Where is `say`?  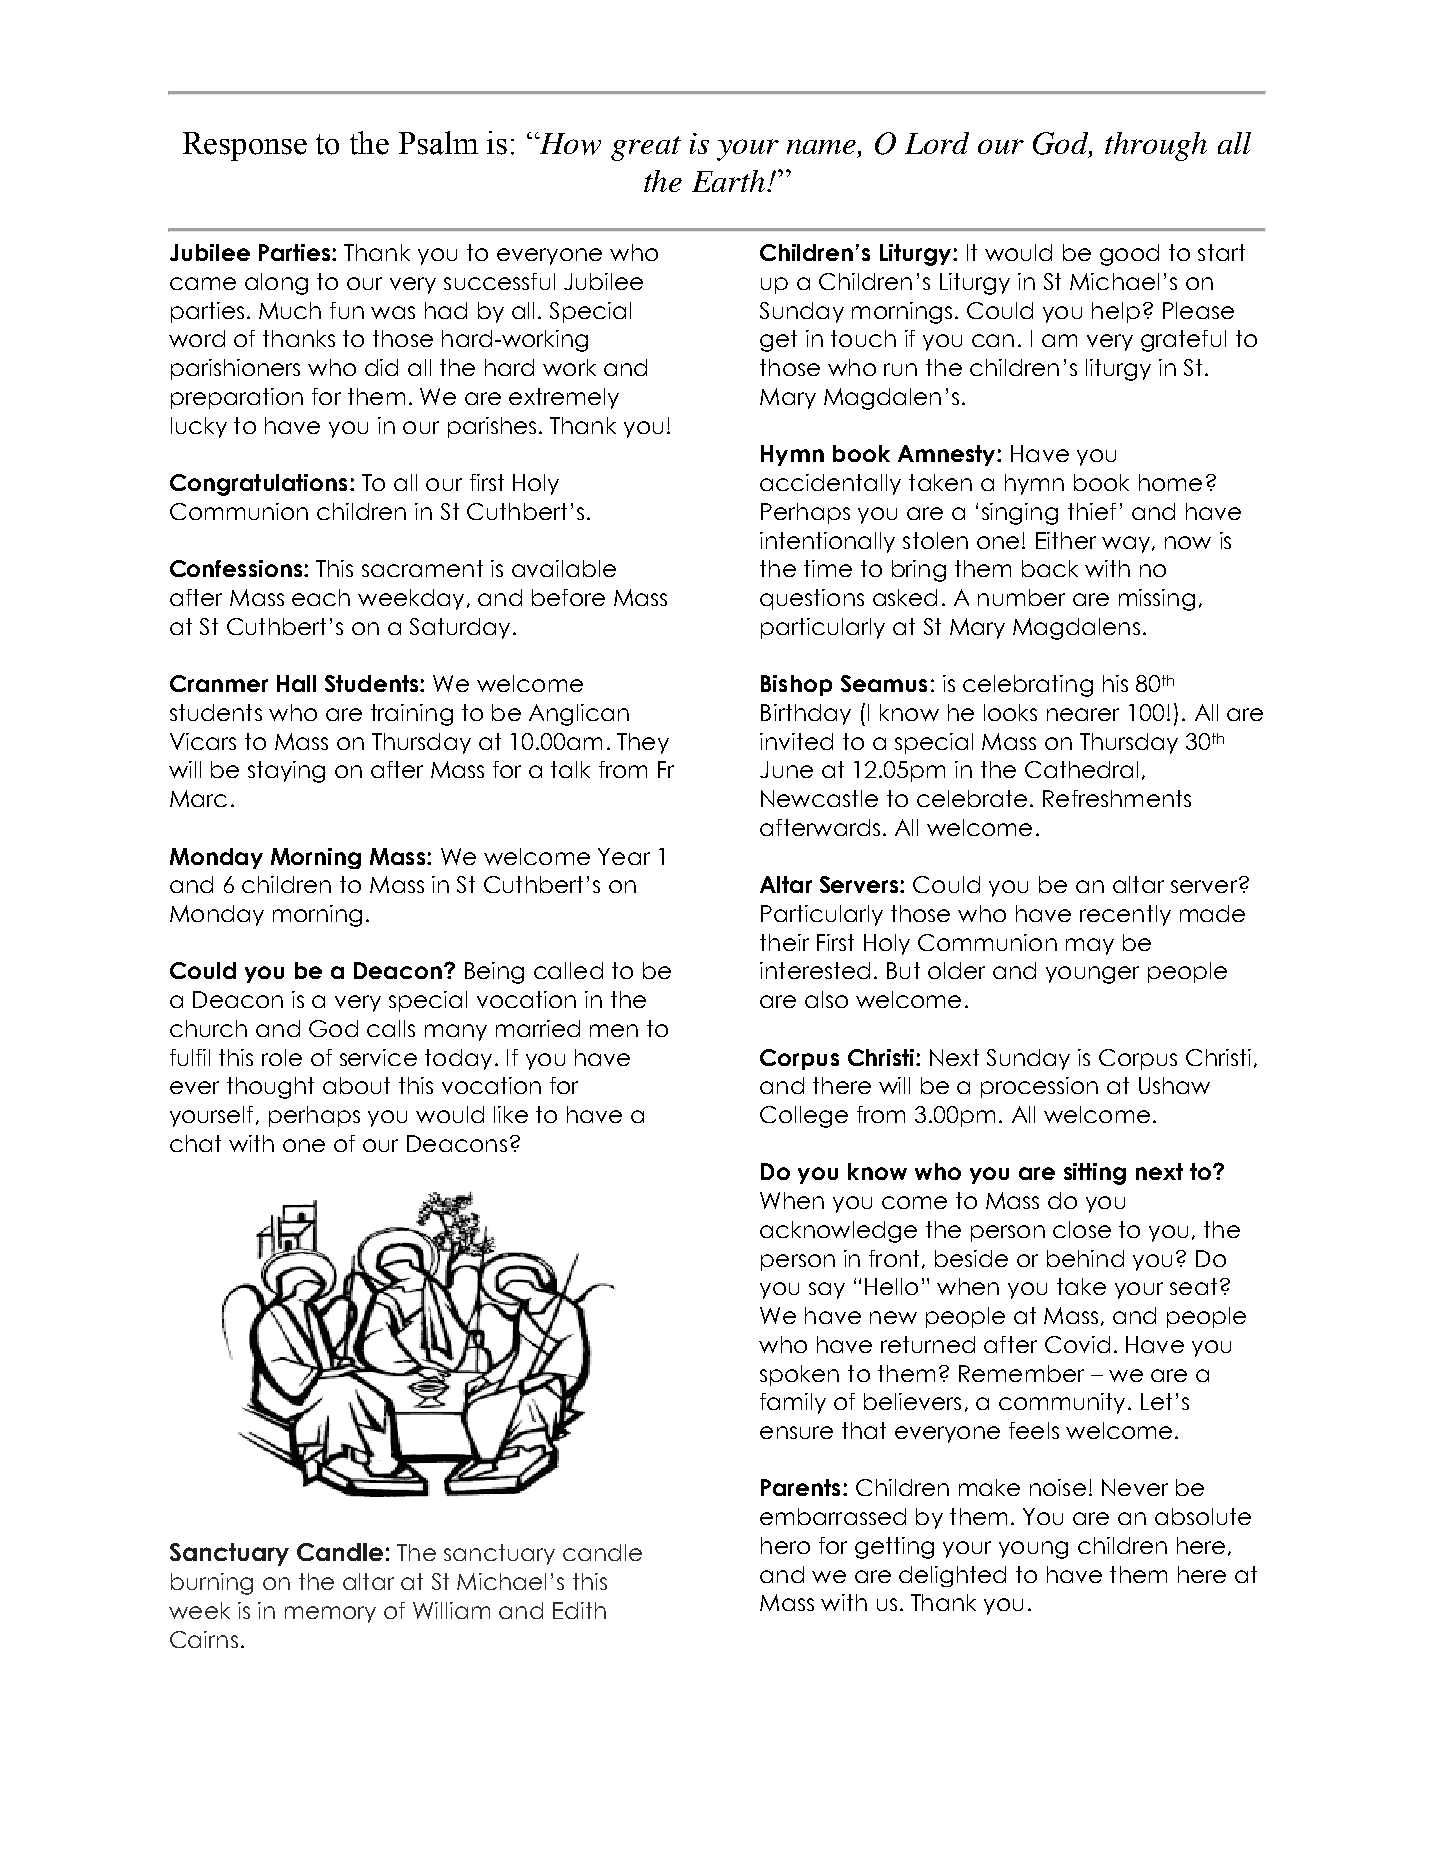 say is located at coordinates (827, 1290).
